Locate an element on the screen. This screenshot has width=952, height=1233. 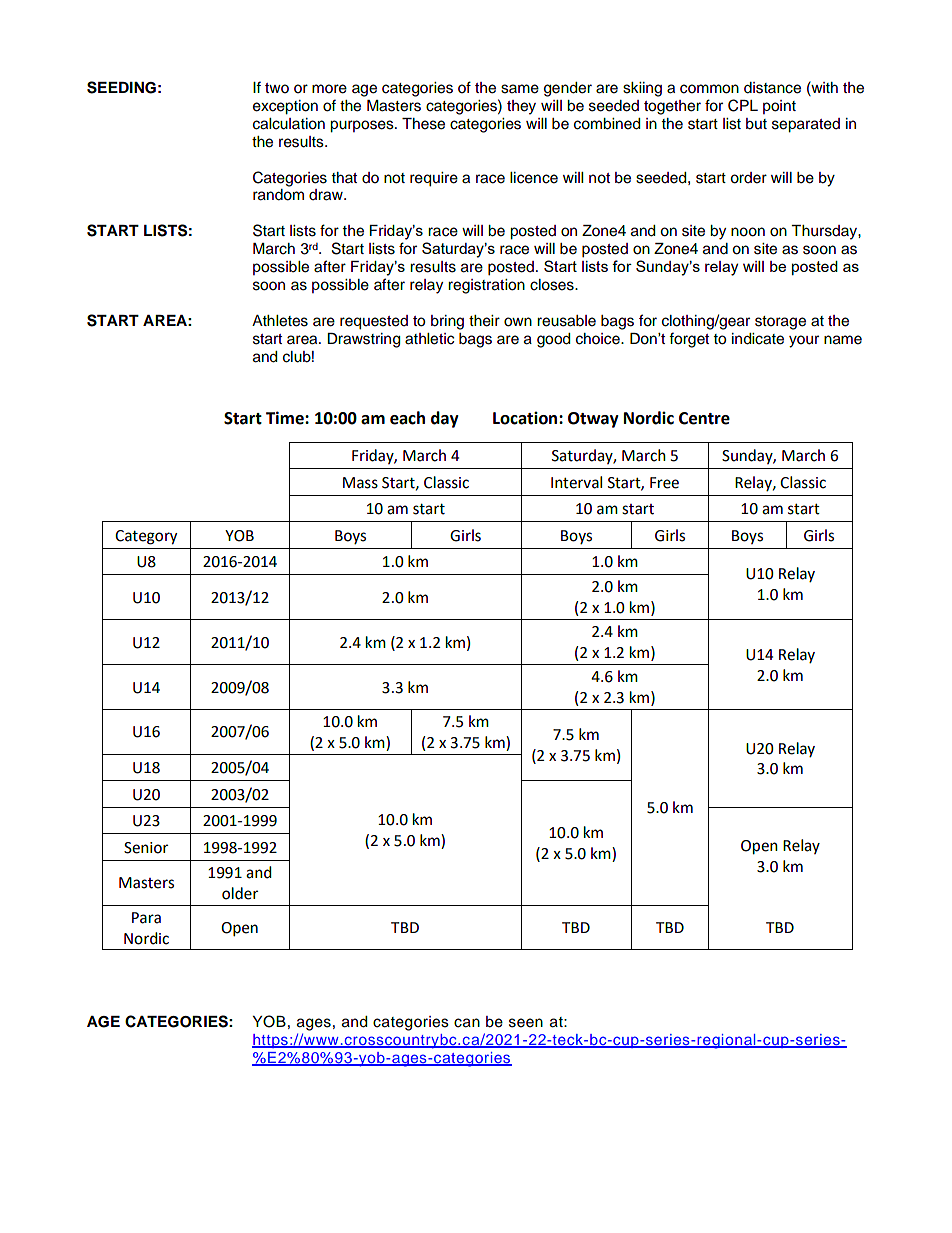
exception is located at coordinates (285, 107).
